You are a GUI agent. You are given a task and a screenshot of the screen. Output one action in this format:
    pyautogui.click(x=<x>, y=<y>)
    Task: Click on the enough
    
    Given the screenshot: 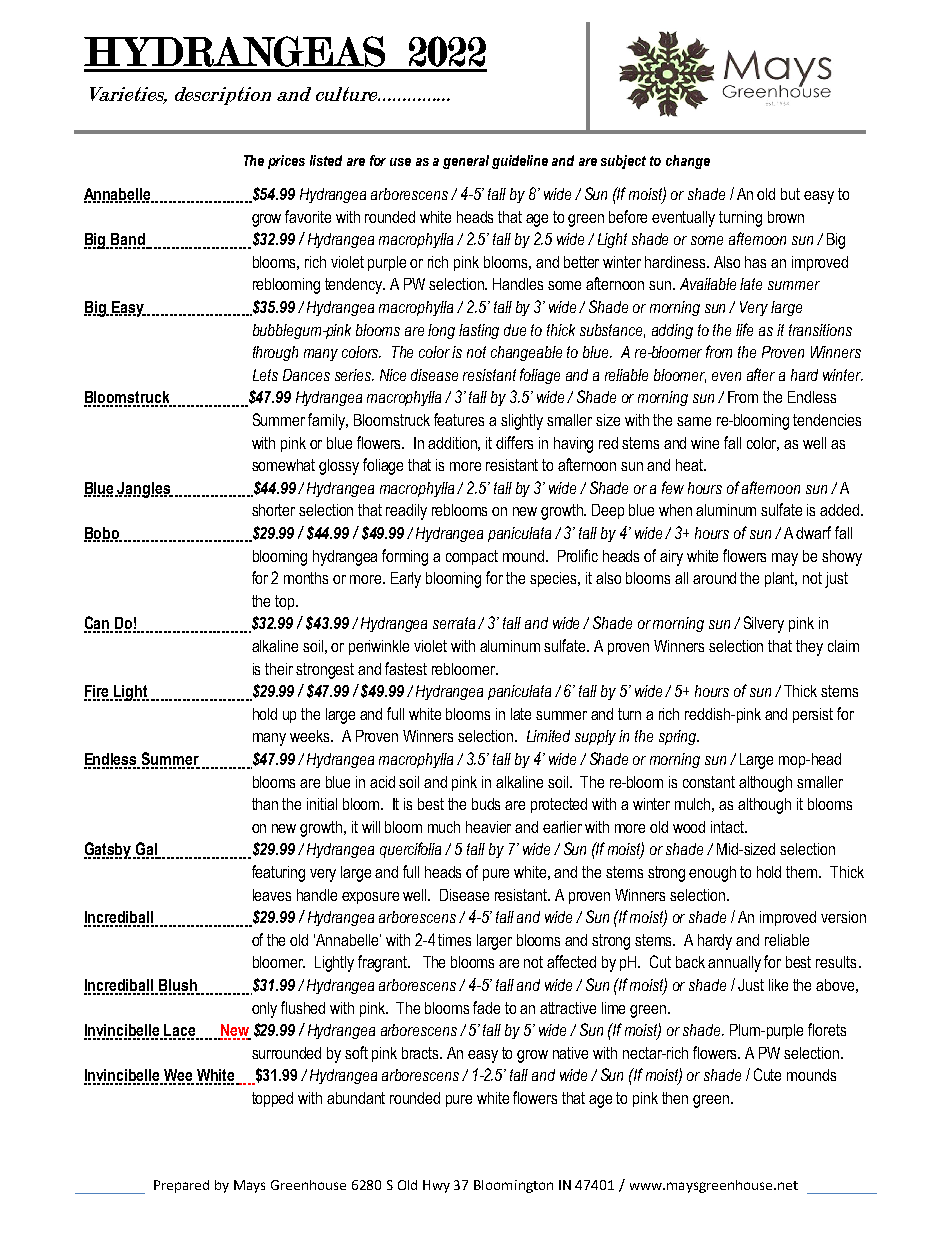 What is the action you would take?
    pyautogui.click(x=712, y=874)
